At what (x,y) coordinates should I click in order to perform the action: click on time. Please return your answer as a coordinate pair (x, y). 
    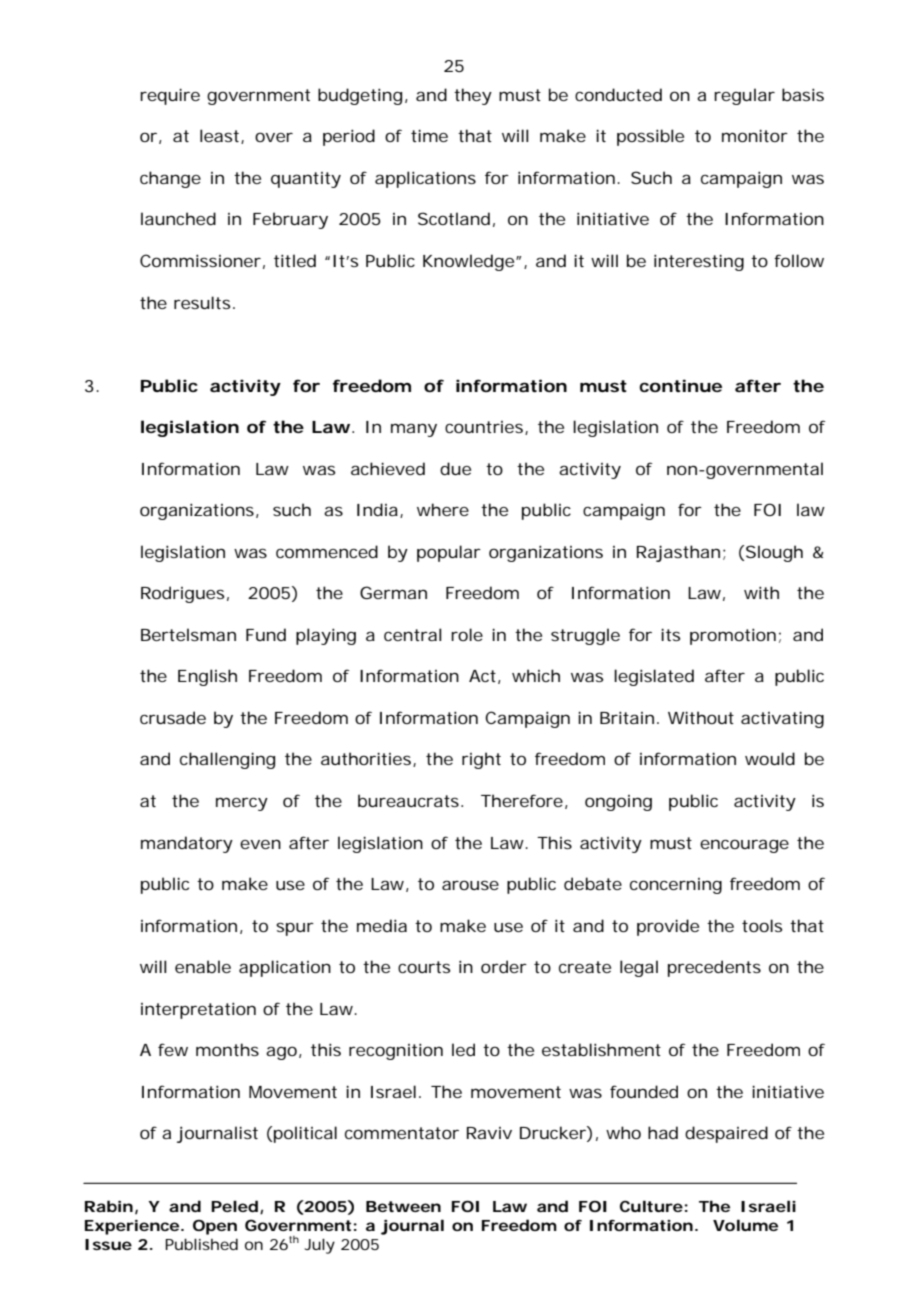
    Looking at the image, I should click on (429, 135).
